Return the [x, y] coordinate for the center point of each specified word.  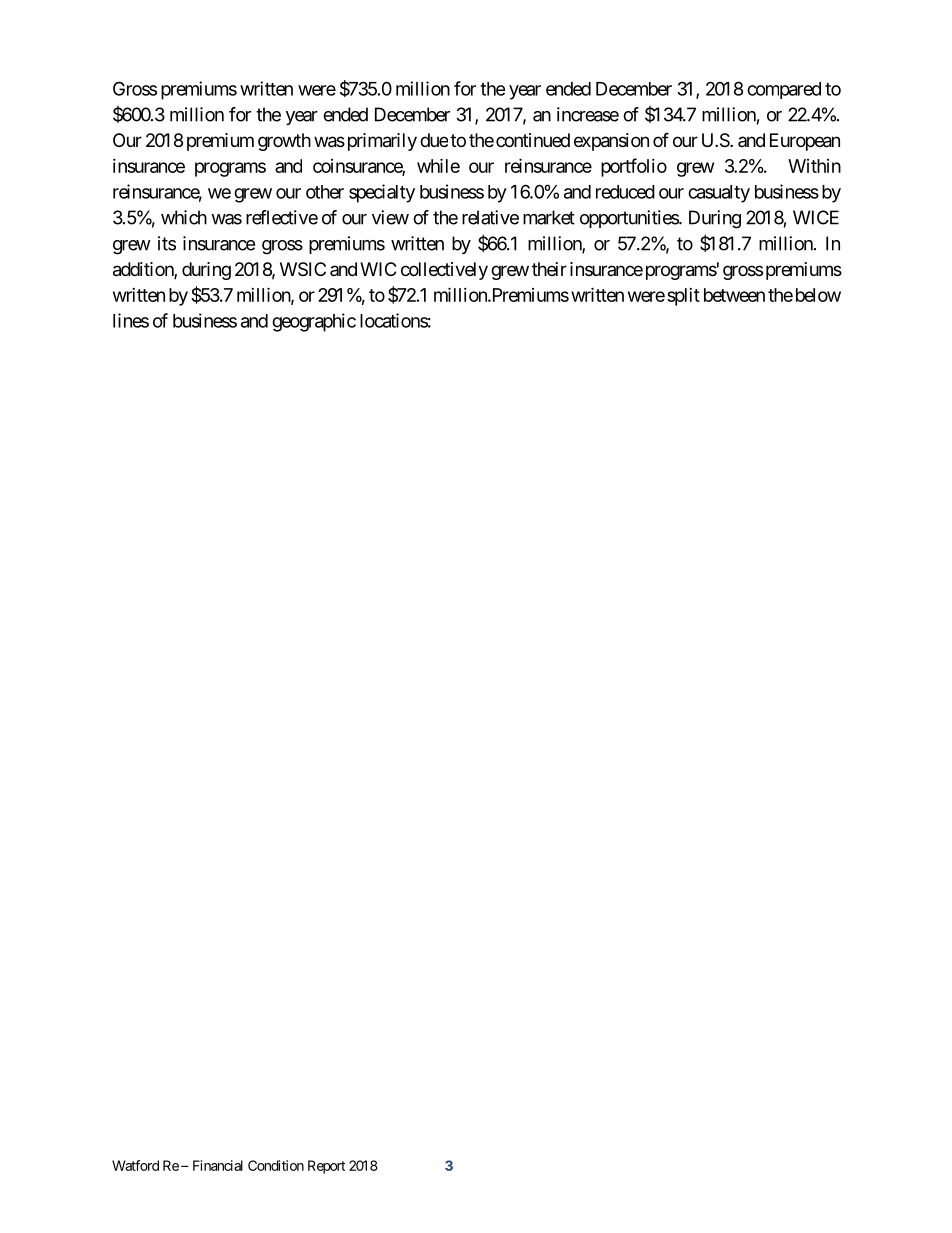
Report [326, 1167]
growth [284, 142]
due [434, 140]
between [734, 295]
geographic [314, 322]
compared [784, 90]
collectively [444, 271]
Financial [218, 1165]
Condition [276, 1165]
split [683, 297]
